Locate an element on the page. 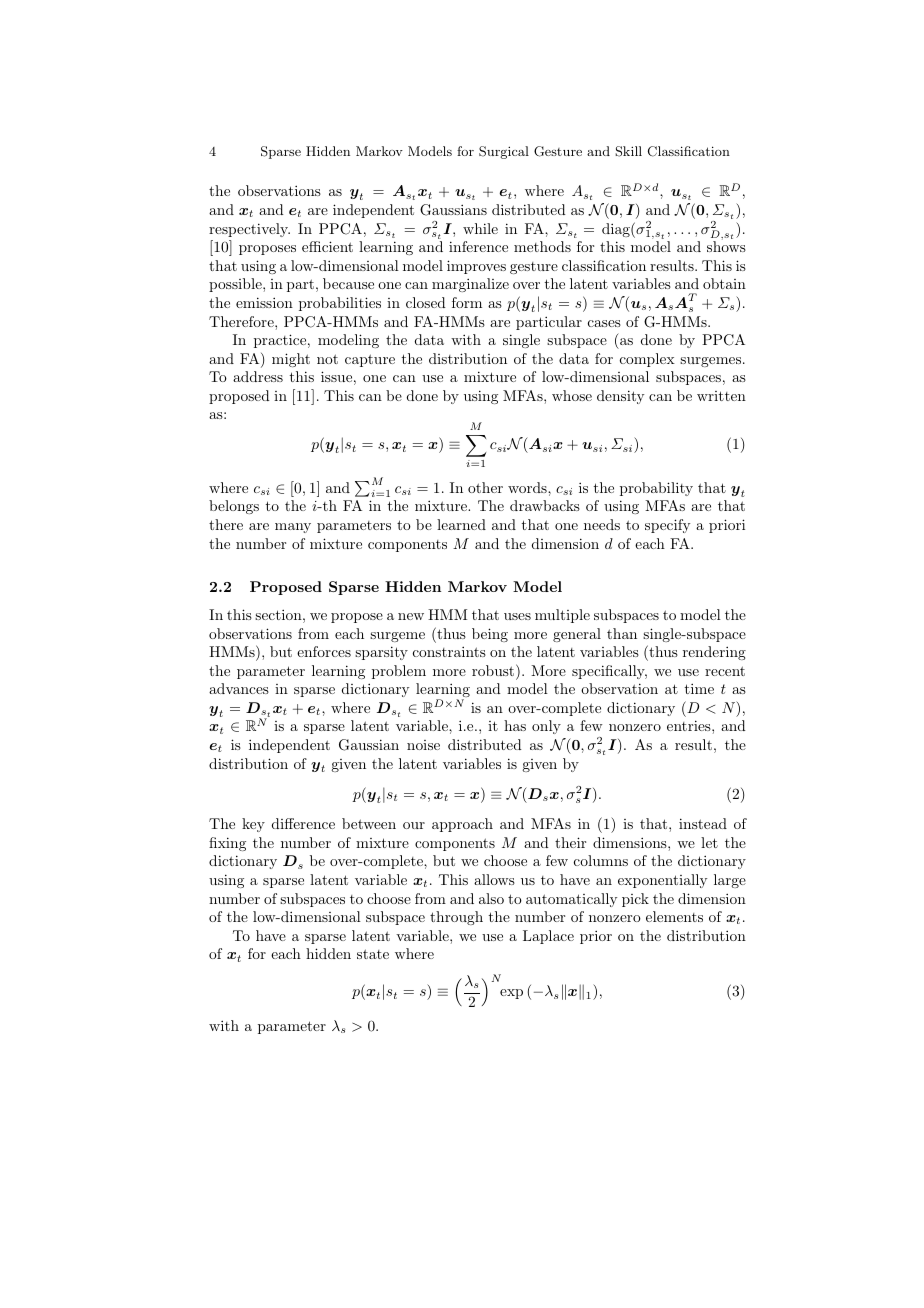  learned is located at coordinates (461, 524).
